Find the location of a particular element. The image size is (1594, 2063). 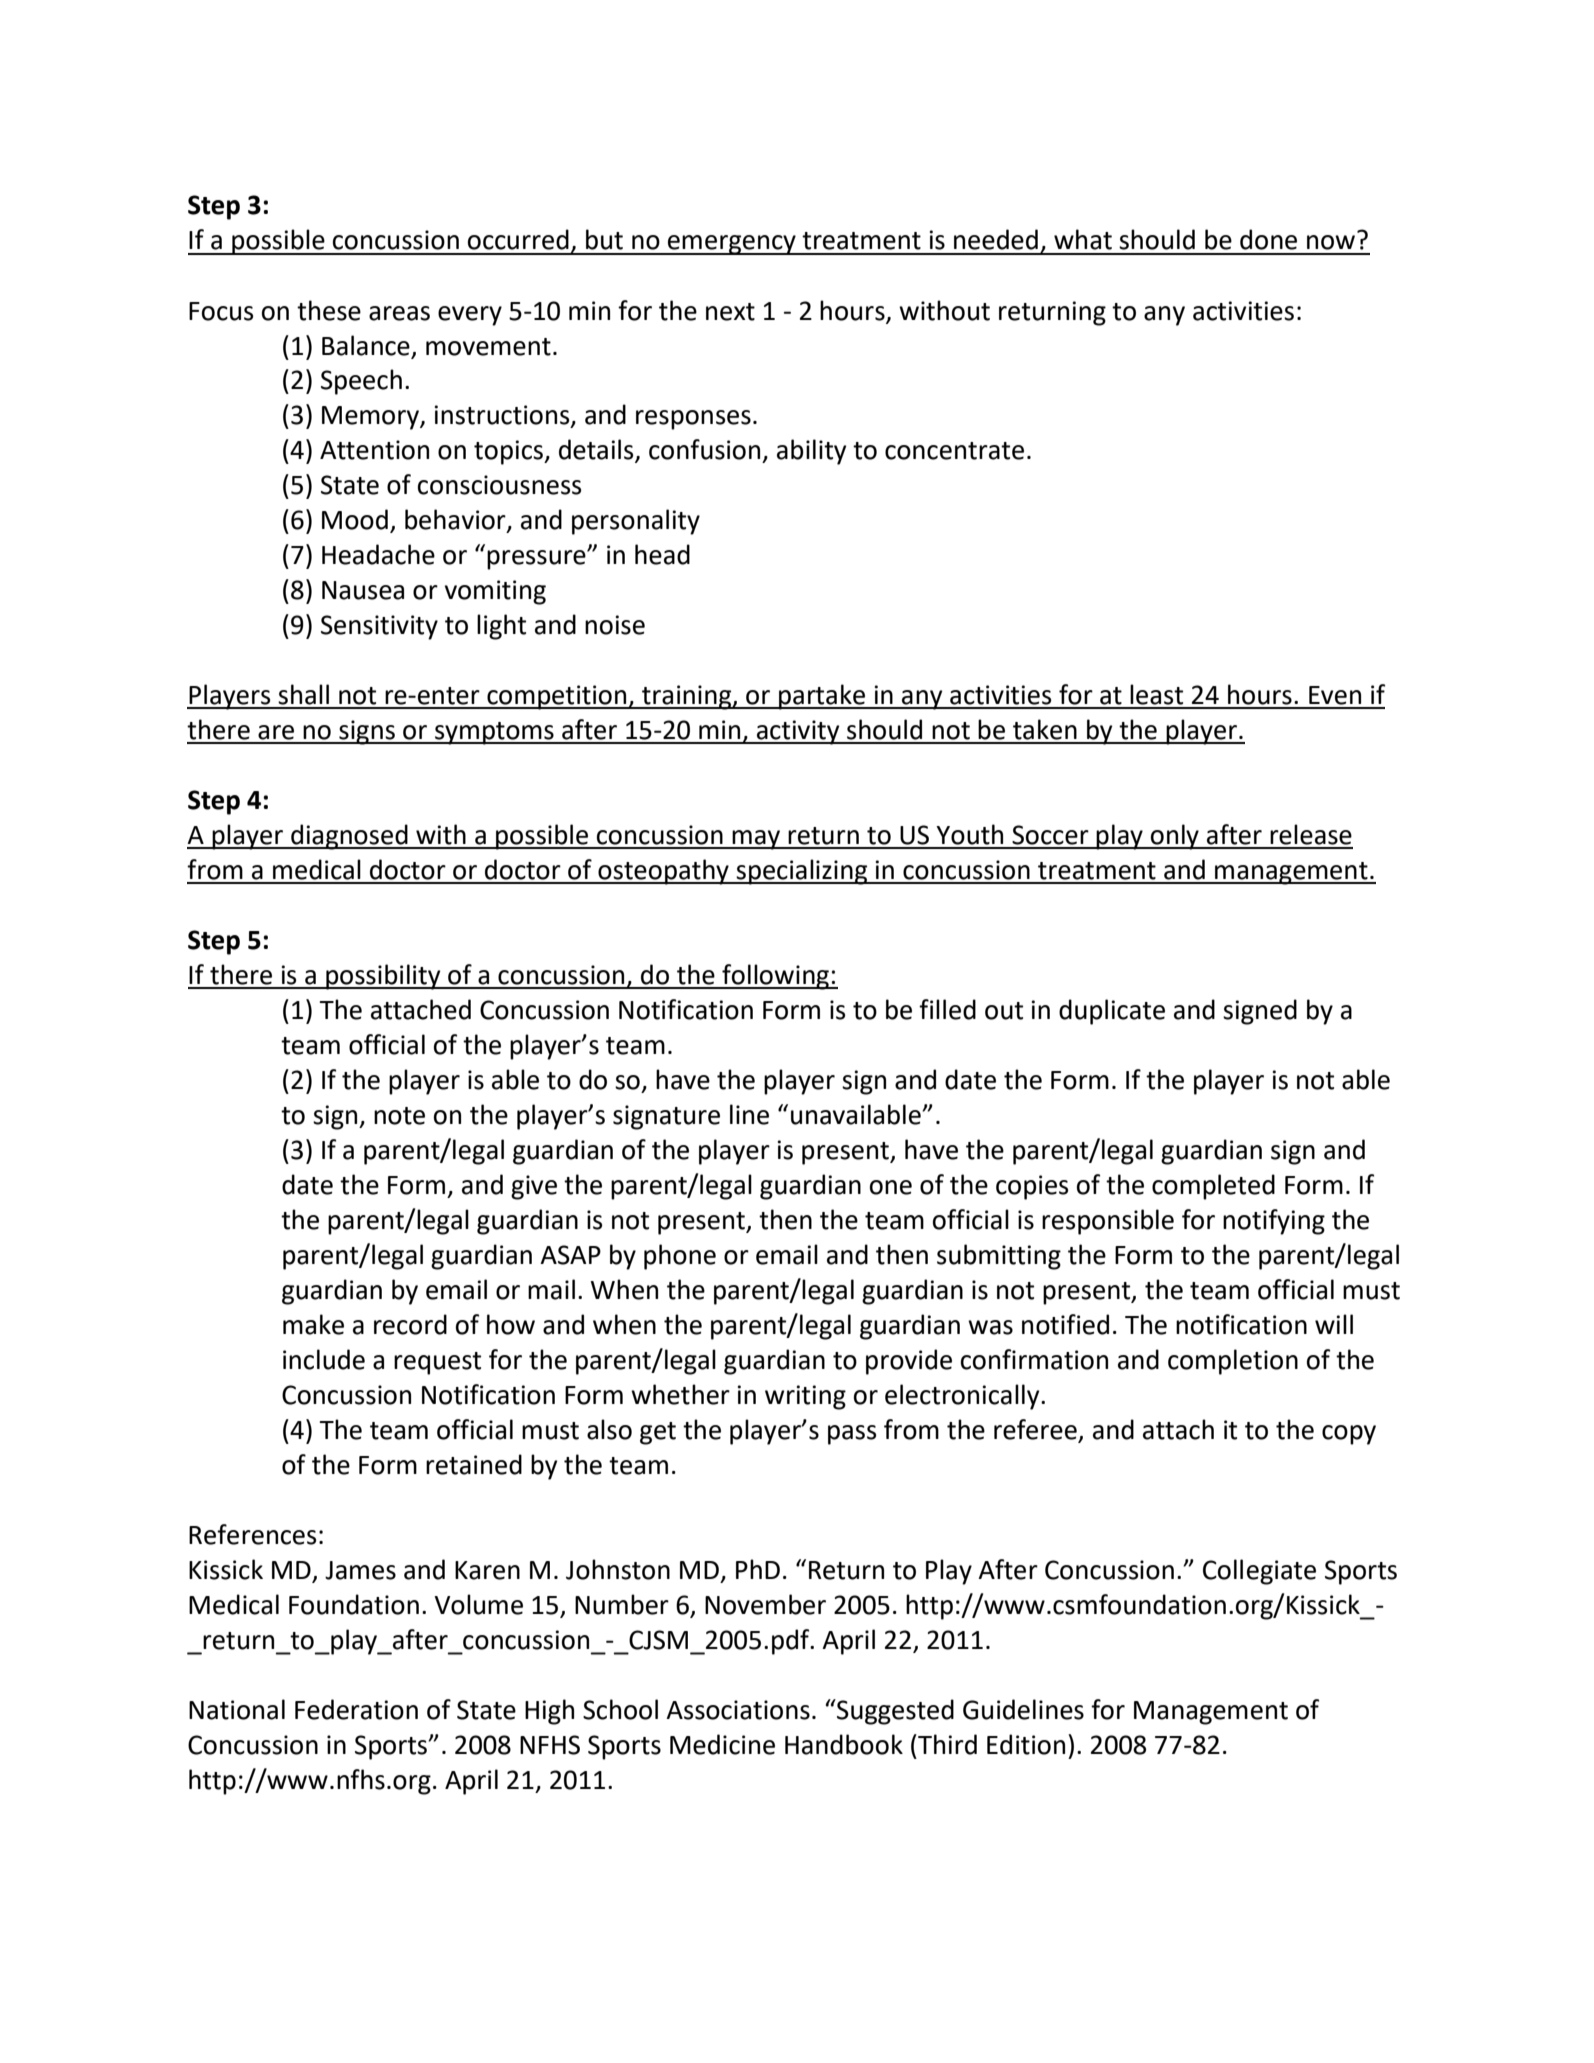

possibility is located at coordinates (383, 977).
